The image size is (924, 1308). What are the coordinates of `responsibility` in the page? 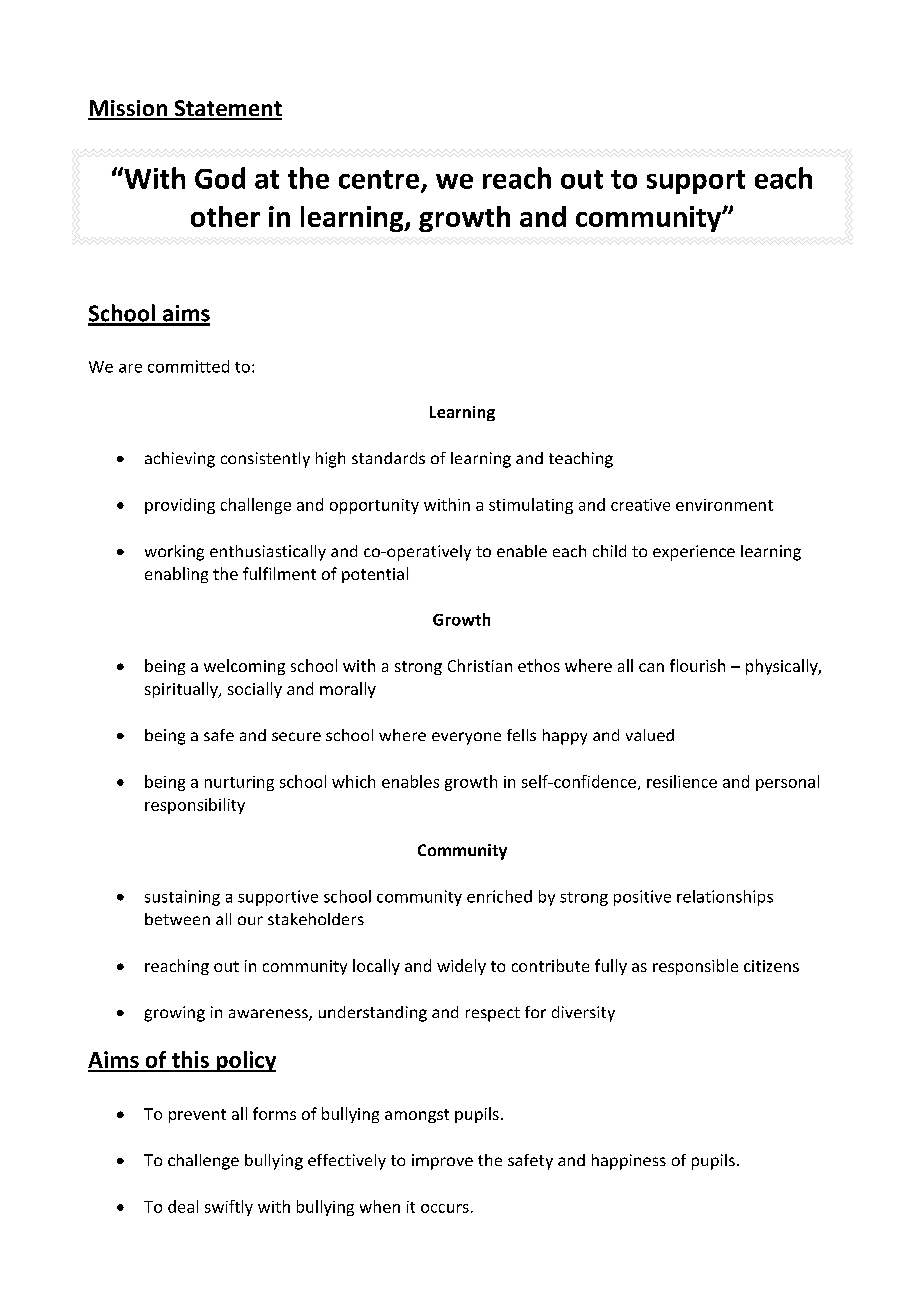 It's located at (195, 806).
